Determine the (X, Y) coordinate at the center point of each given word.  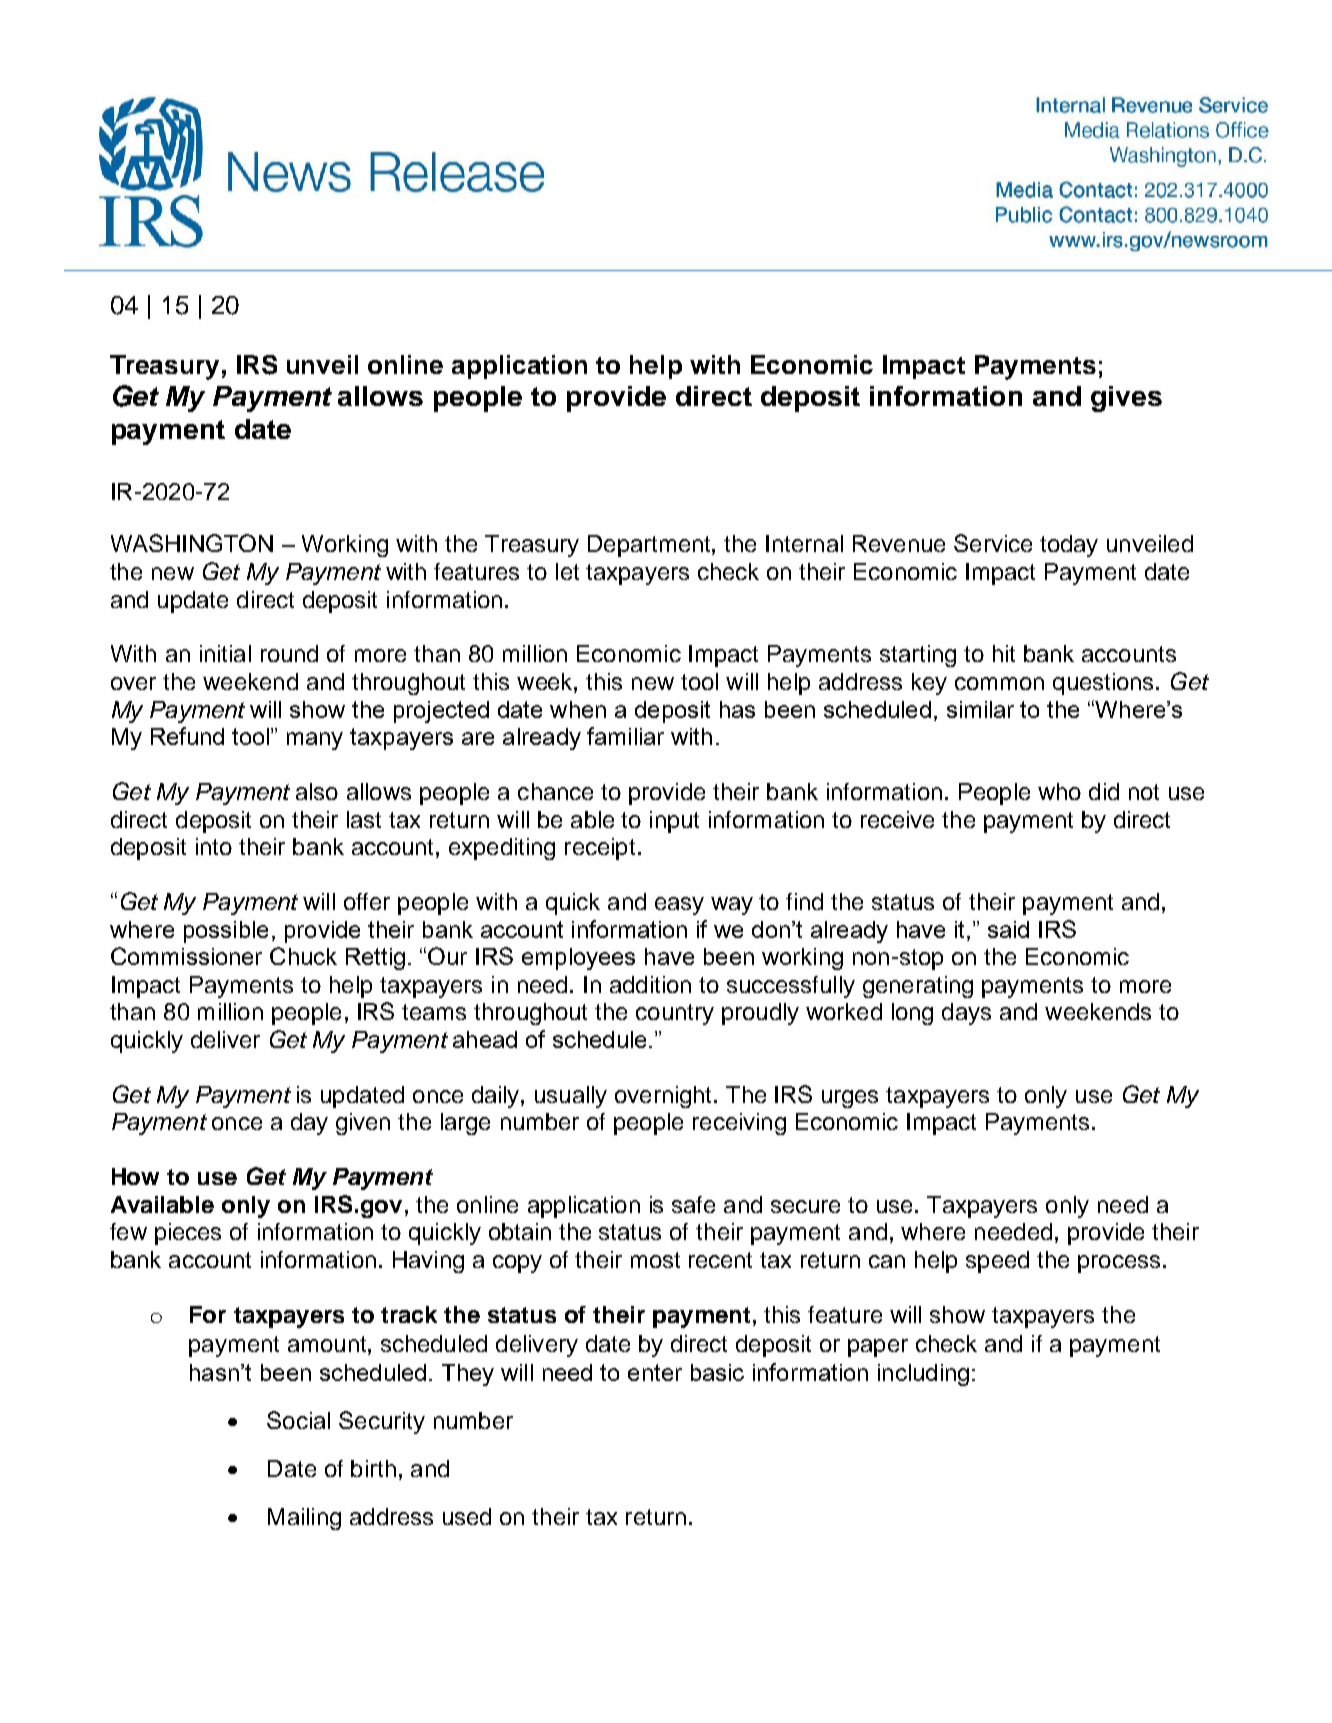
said (1008, 929)
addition (650, 984)
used (467, 1516)
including (923, 1375)
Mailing (304, 1519)
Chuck (303, 956)
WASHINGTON (192, 543)
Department (650, 546)
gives (1126, 399)
